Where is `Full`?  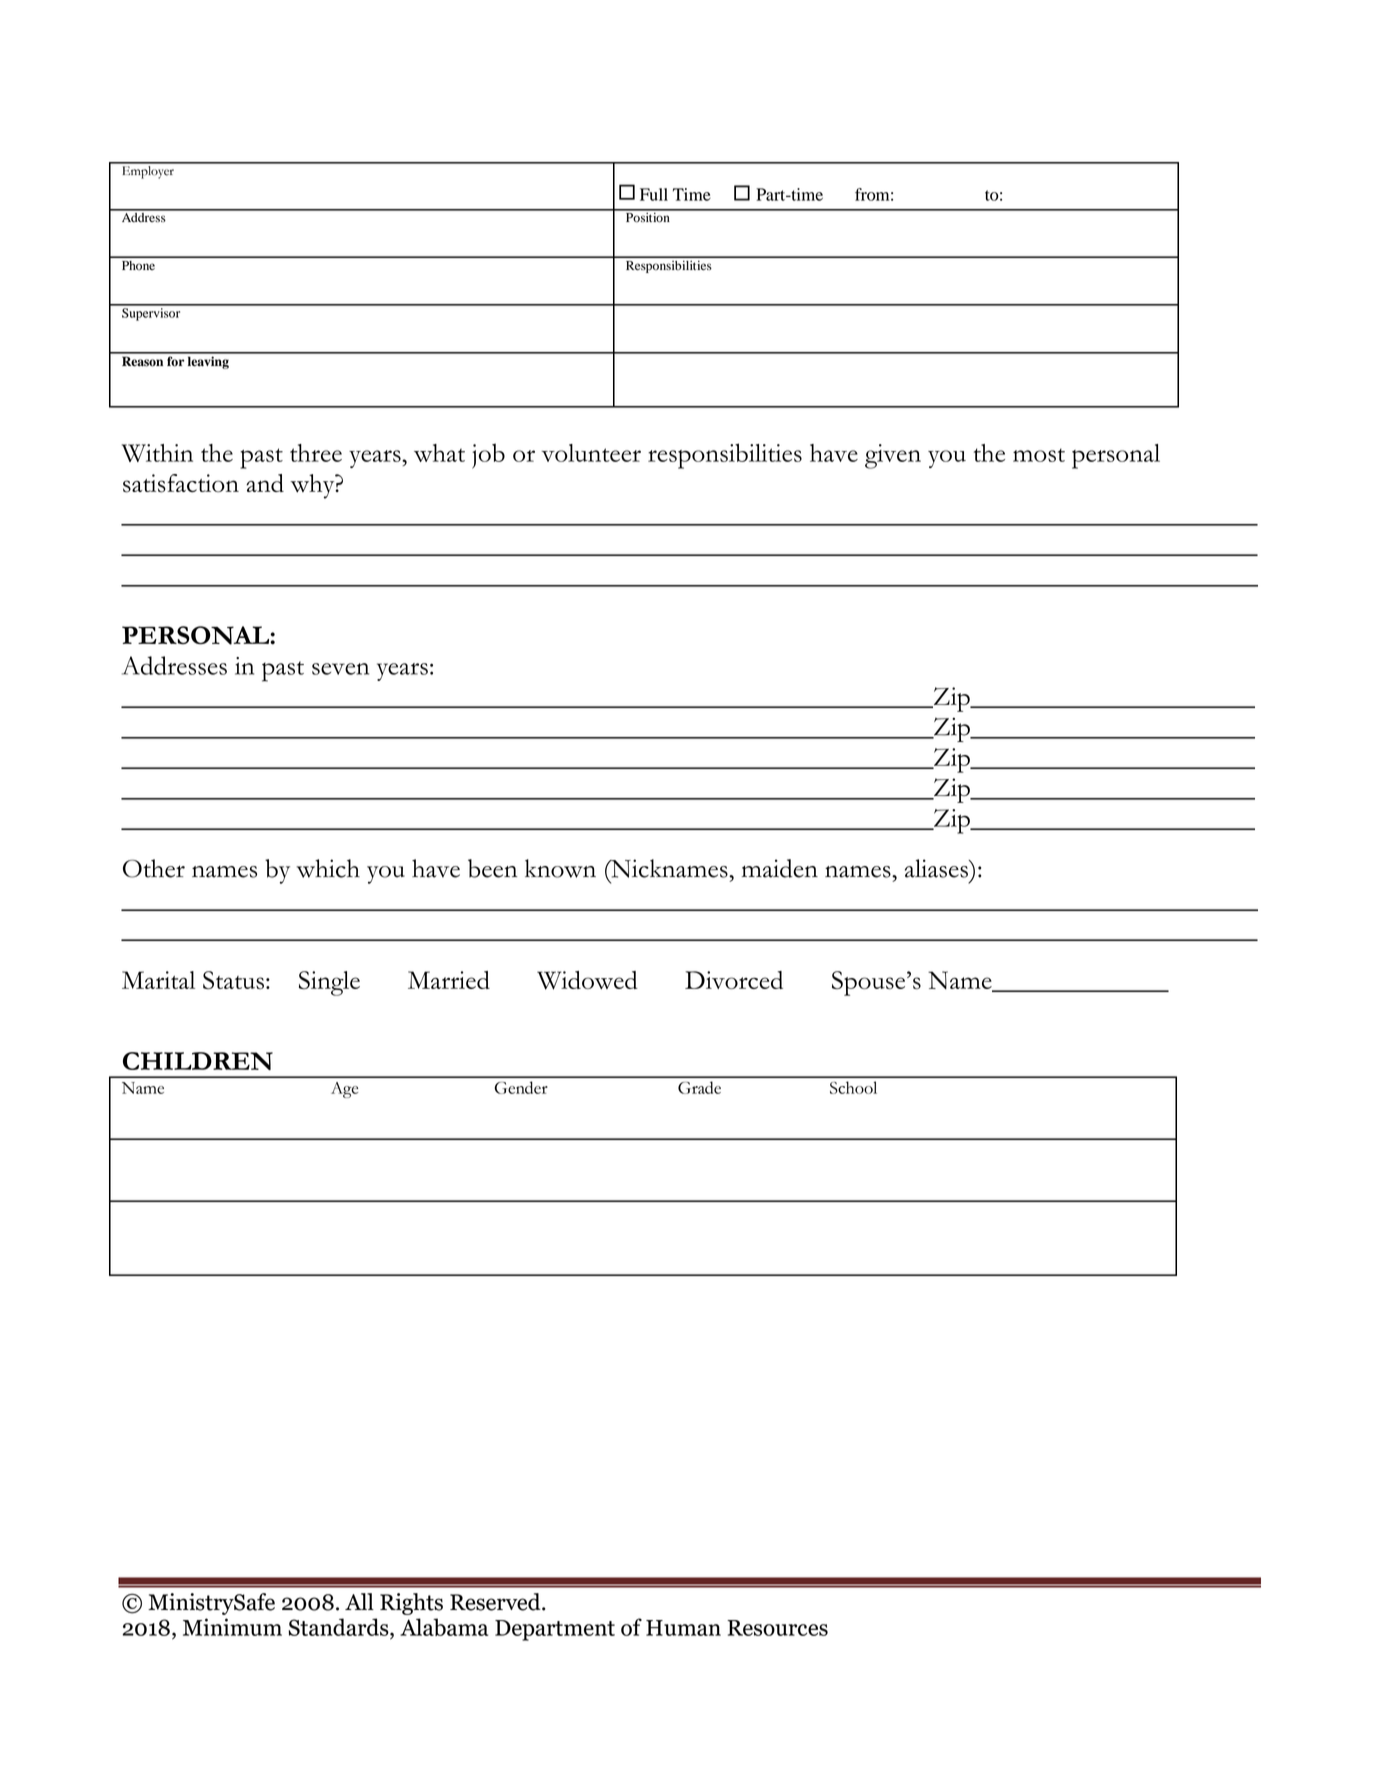
Full is located at coordinates (654, 194).
